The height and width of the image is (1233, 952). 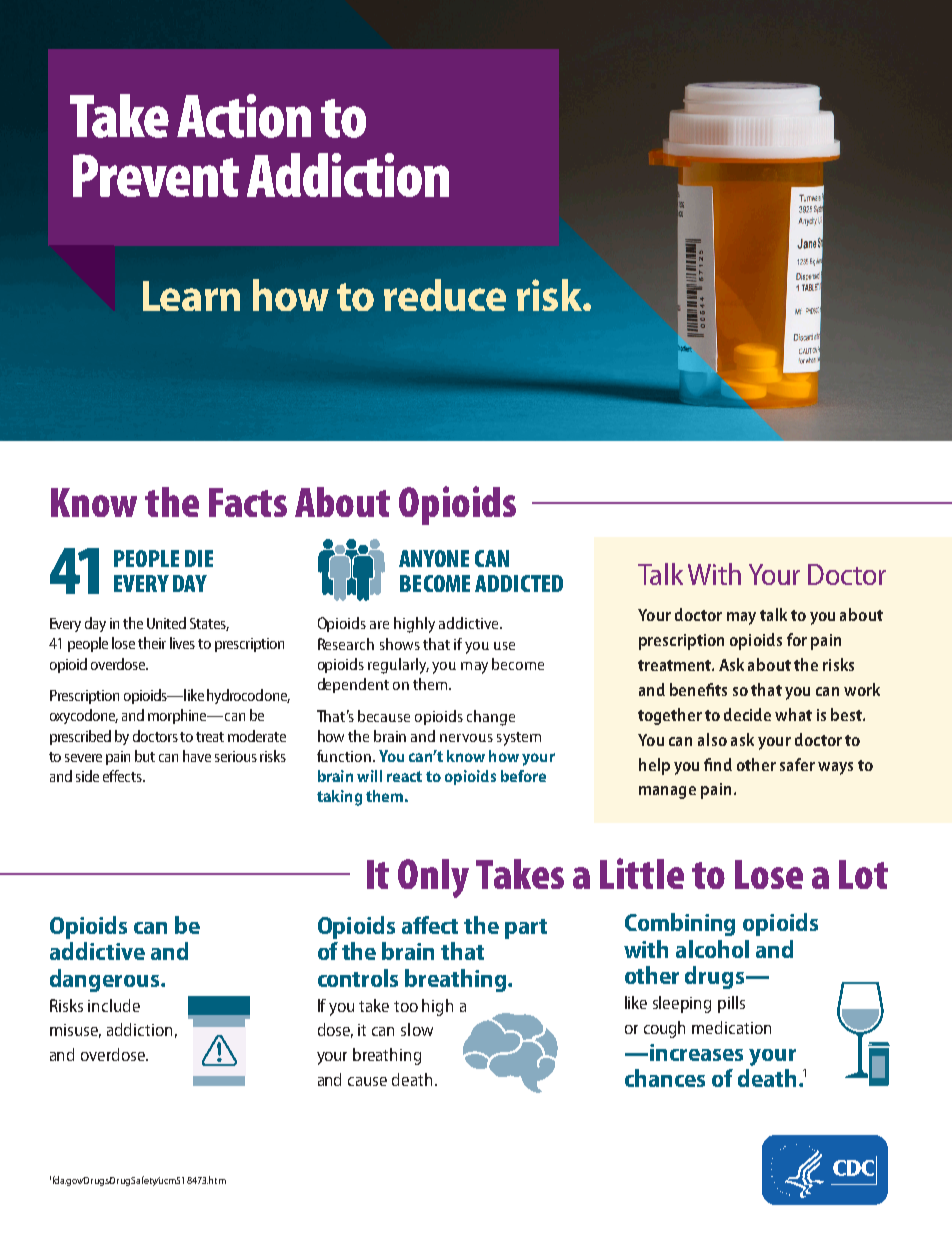 What do you see at coordinates (519, 583) in the image?
I see `ADDICTED` at bounding box center [519, 583].
